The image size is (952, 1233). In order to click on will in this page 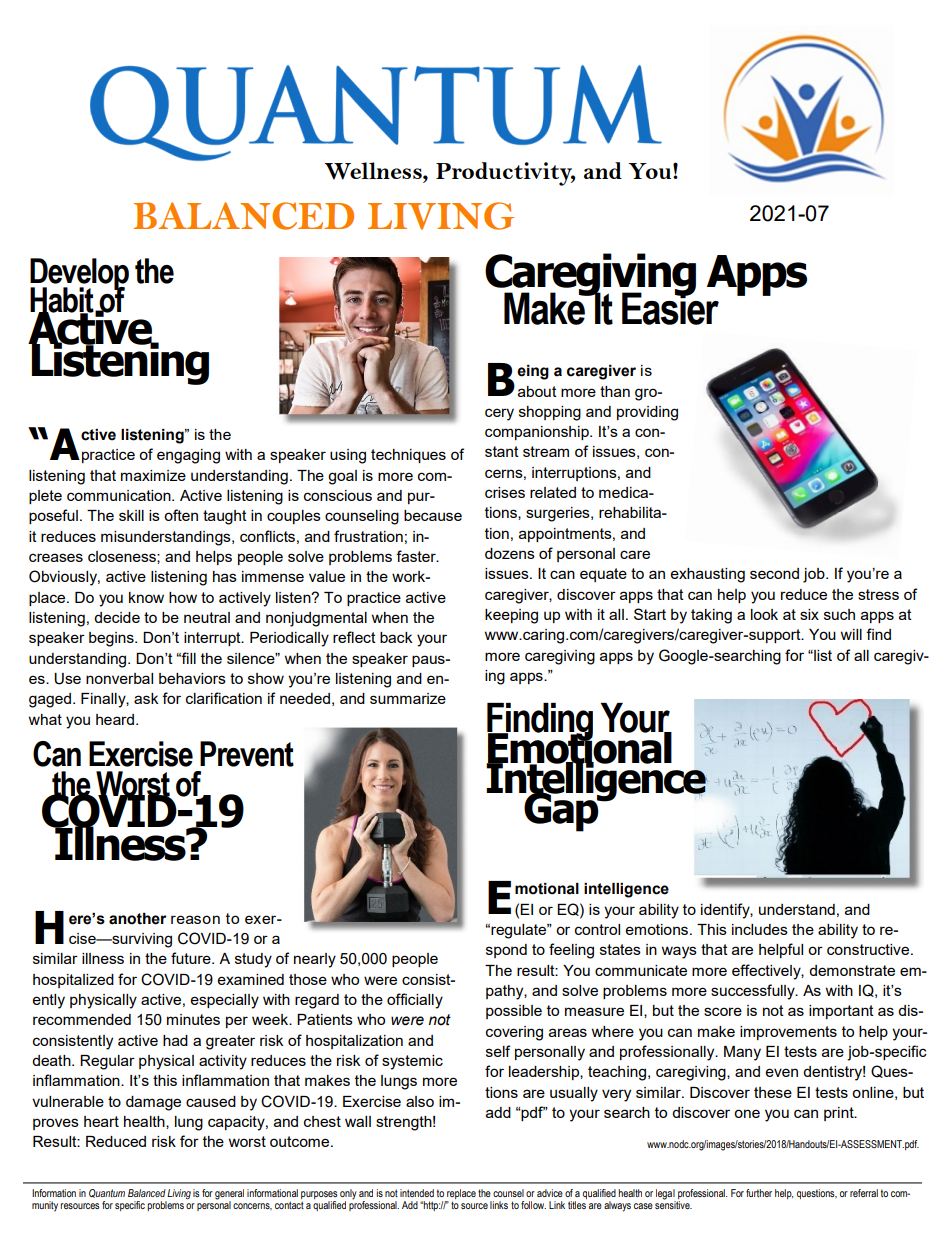, I will do `click(851, 634)`.
